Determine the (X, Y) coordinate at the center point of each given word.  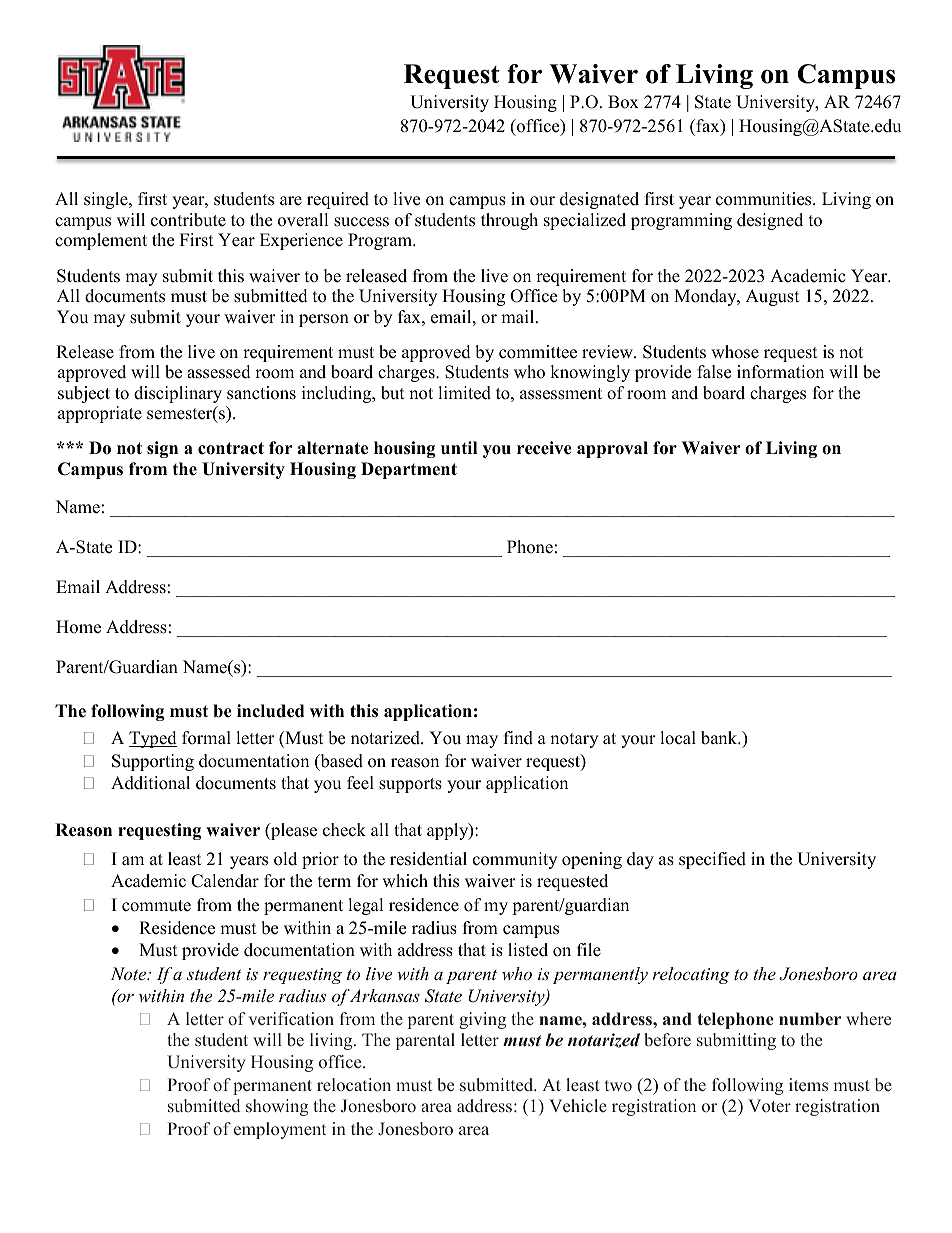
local (678, 738)
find (518, 738)
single (107, 200)
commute (156, 906)
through (509, 221)
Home (78, 627)
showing (277, 1107)
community (515, 860)
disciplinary (178, 394)
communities (765, 199)
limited (464, 393)
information (780, 372)
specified (712, 860)
